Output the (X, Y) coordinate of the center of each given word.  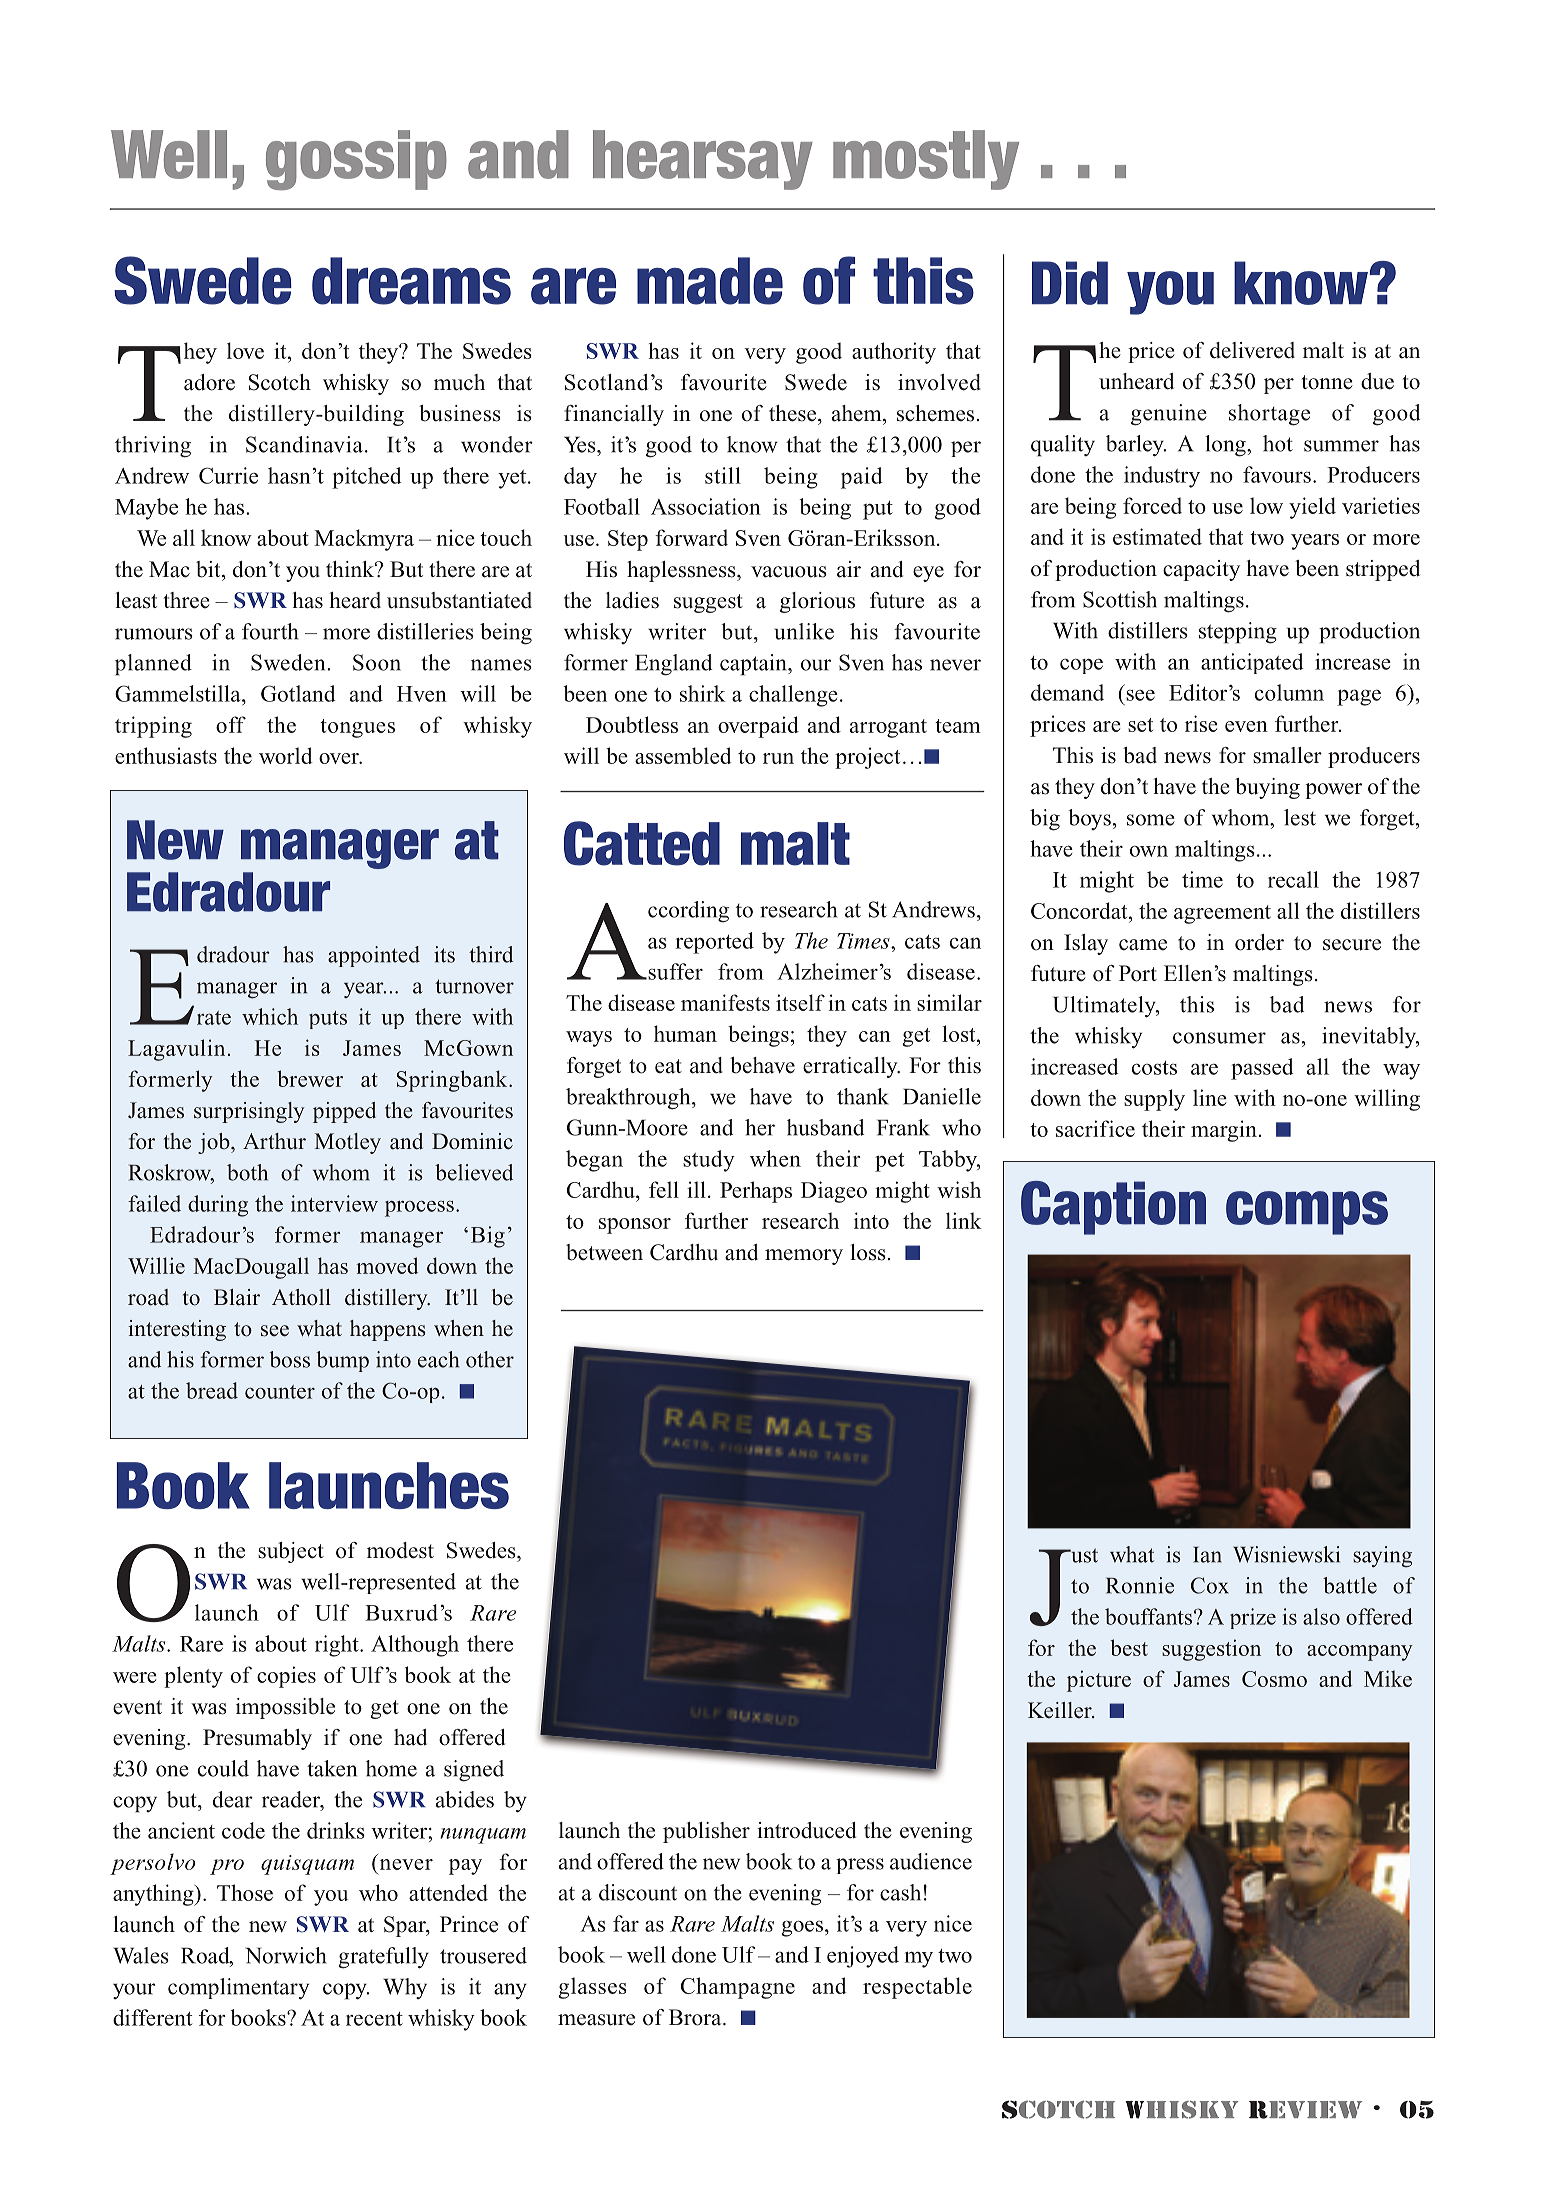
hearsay (703, 160)
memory (804, 1257)
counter (280, 1392)
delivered (1252, 350)
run (778, 758)
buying (1267, 788)
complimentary (238, 1989)
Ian (1207, 1555)
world (286, 755)
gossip (356, 160)
